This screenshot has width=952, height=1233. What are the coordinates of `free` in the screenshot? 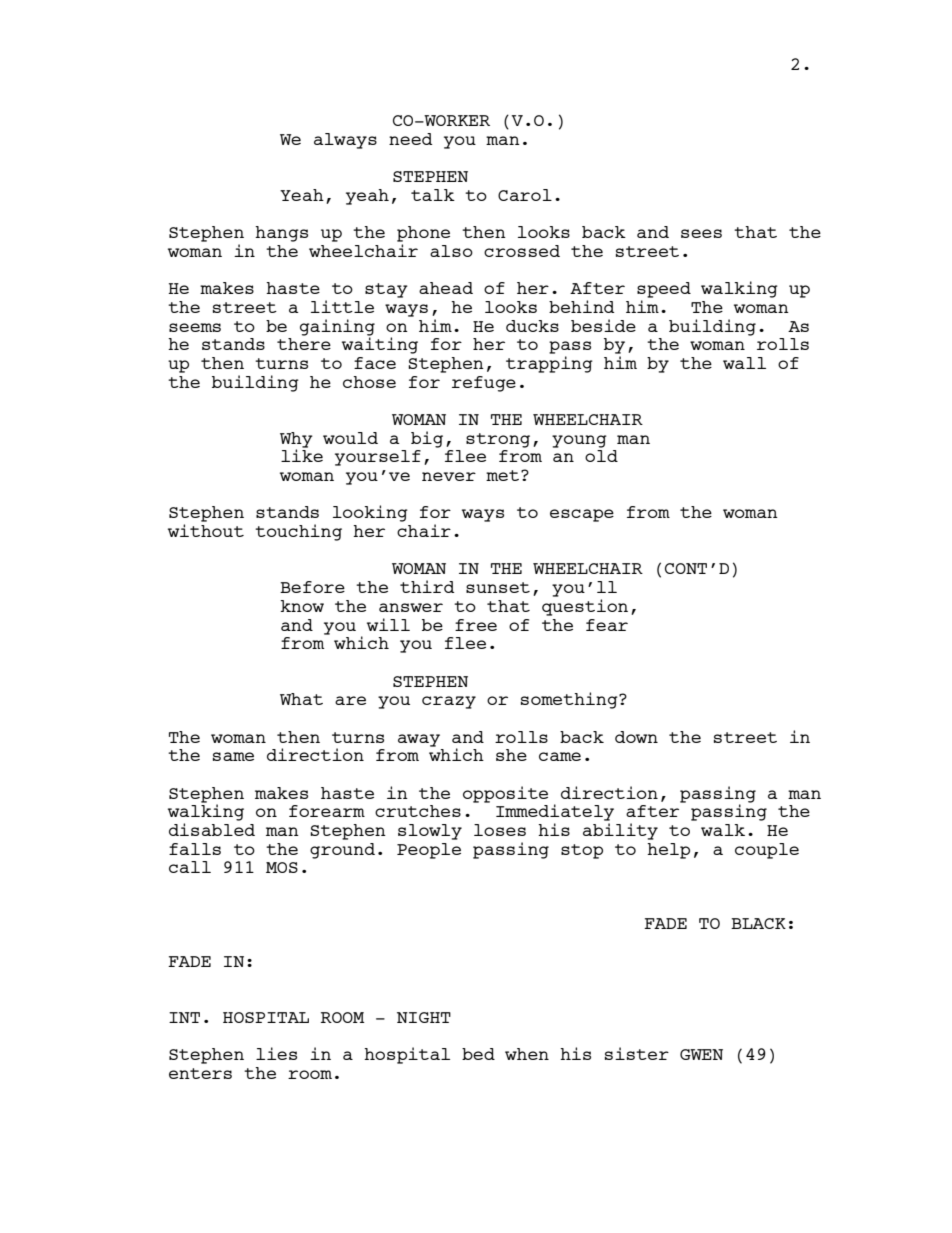 It's located at (476, 625).
